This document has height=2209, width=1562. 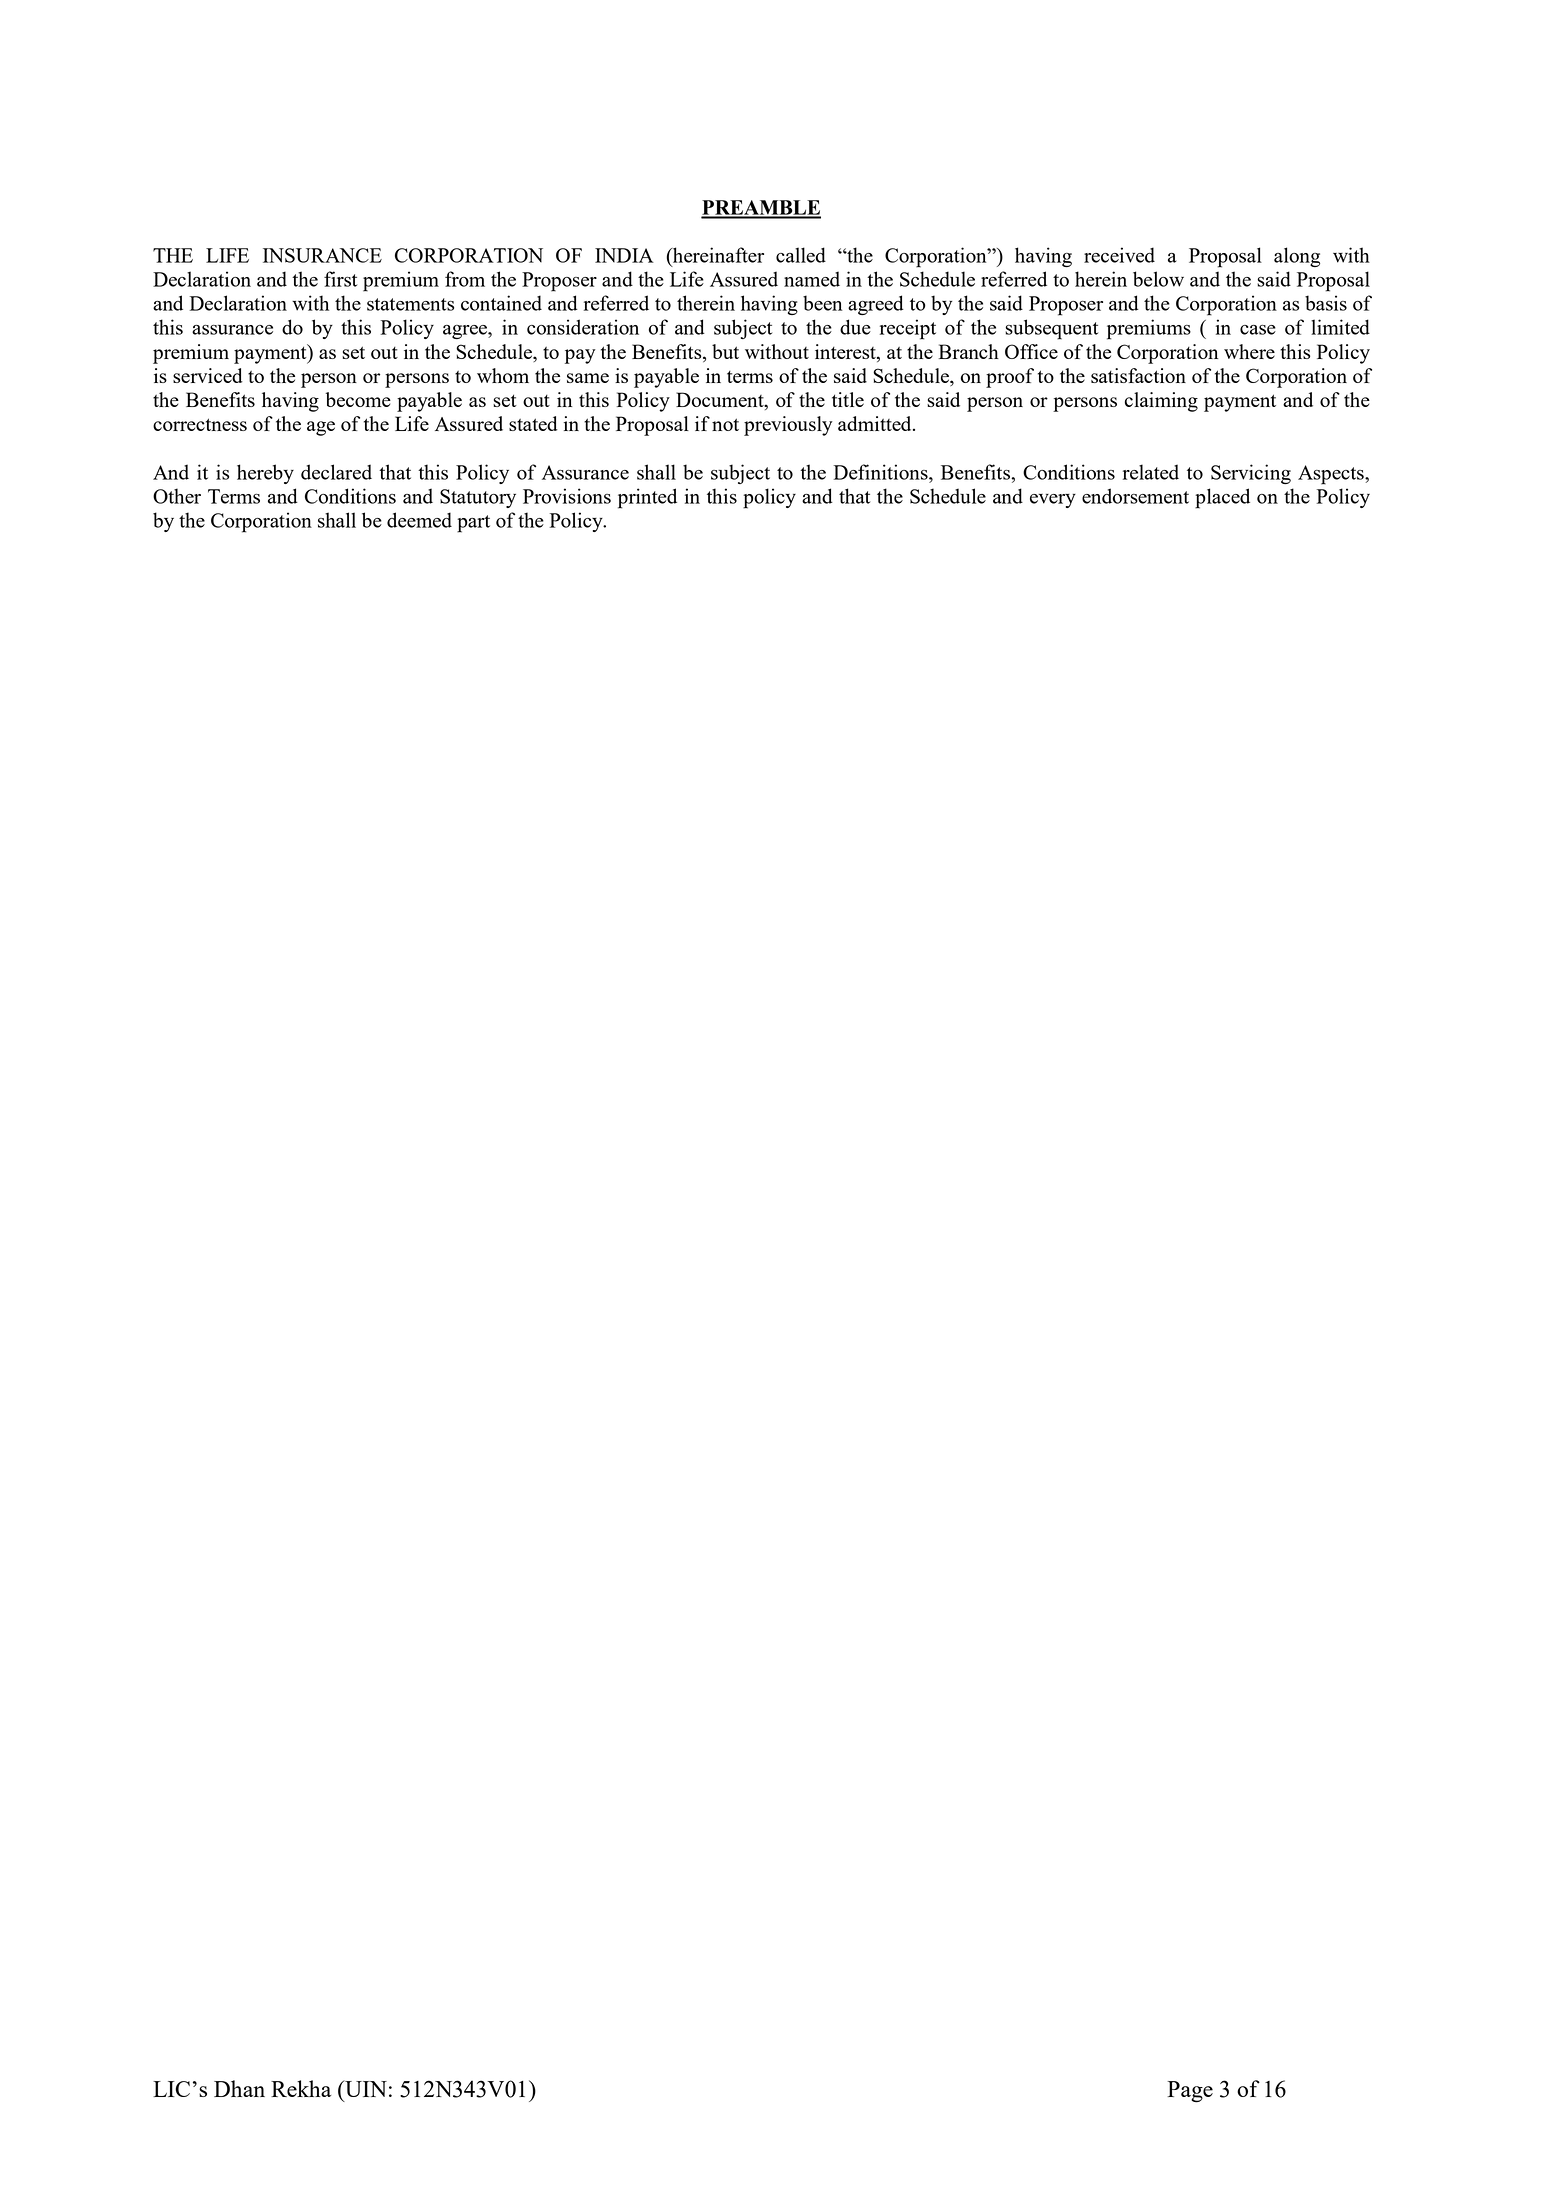 I want to click on part, so click(x=473, y=524).
